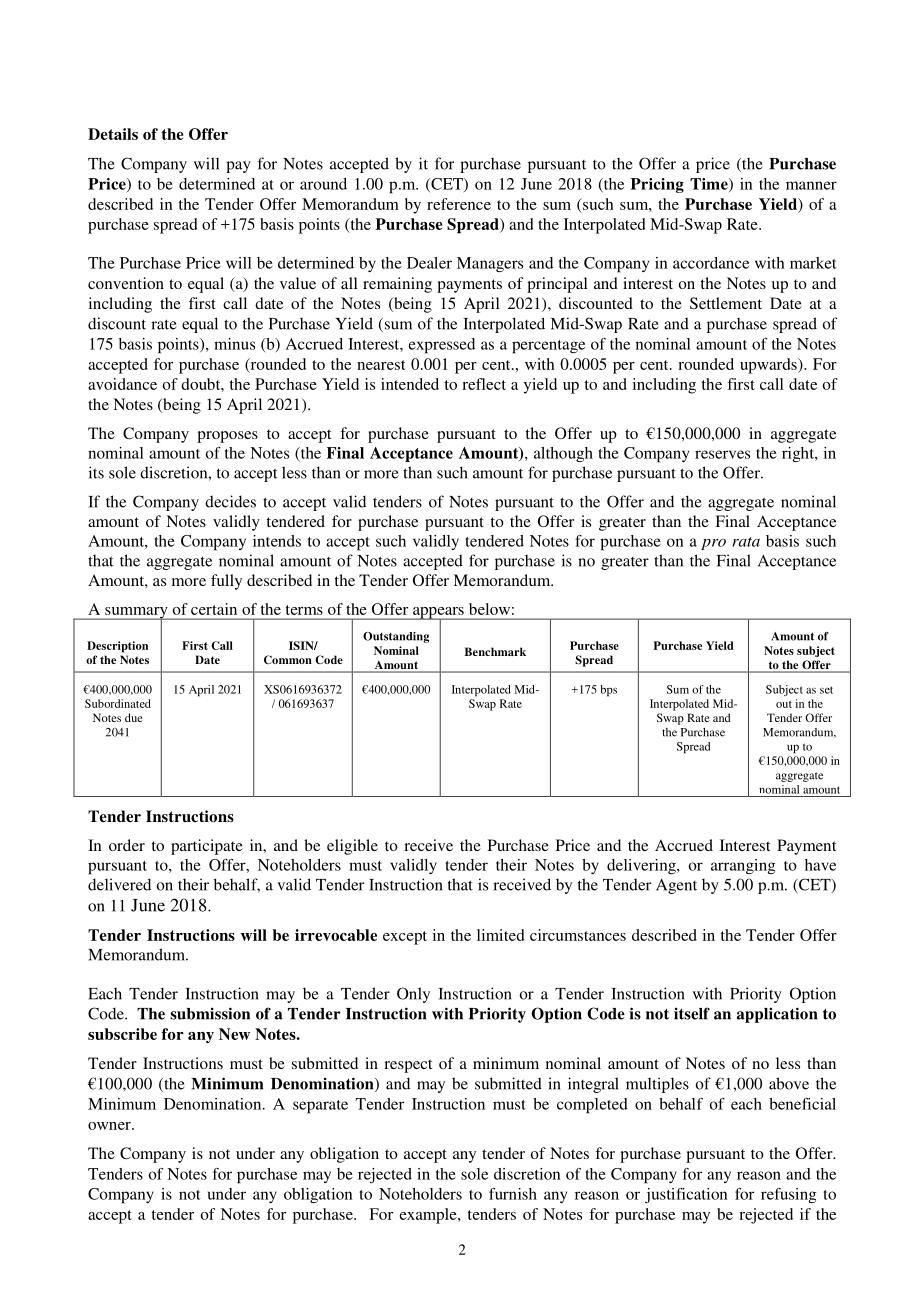  What do you see at coordinates (746, 542) in the page?
I see `rata` at bounding box center [746, 542].
